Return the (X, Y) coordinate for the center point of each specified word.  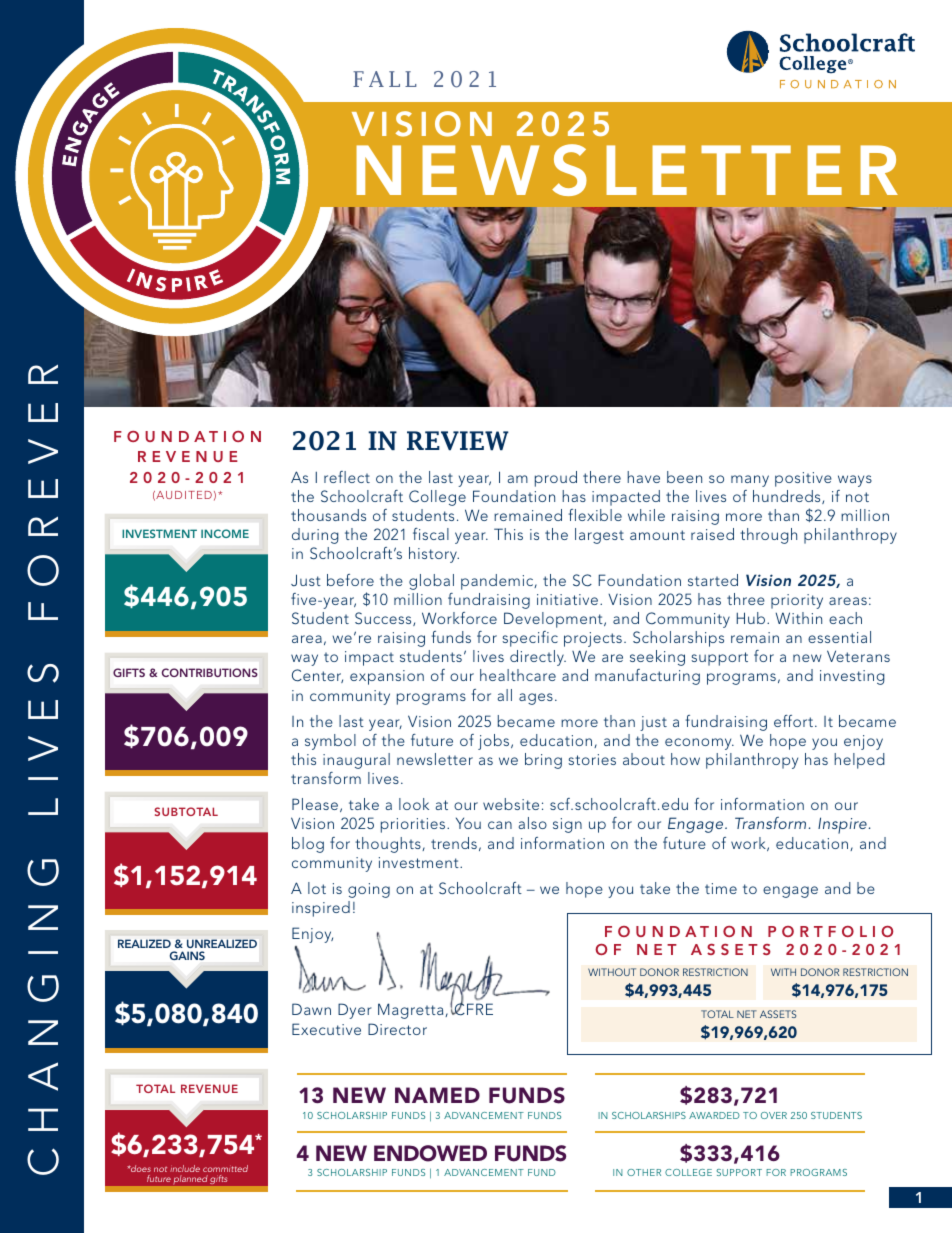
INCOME (225, 533)
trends (454, 843)
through (768, 536)
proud (556, 479)
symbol (330, 742)
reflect (347, 477)
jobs (495, 742)
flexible (595, 515)
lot (317, 888)
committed (225, 1168)
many (750, 481)
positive (803, 479)
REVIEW (458, 441)
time (721, 888)
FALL (385, 79)
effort (795, 721)
